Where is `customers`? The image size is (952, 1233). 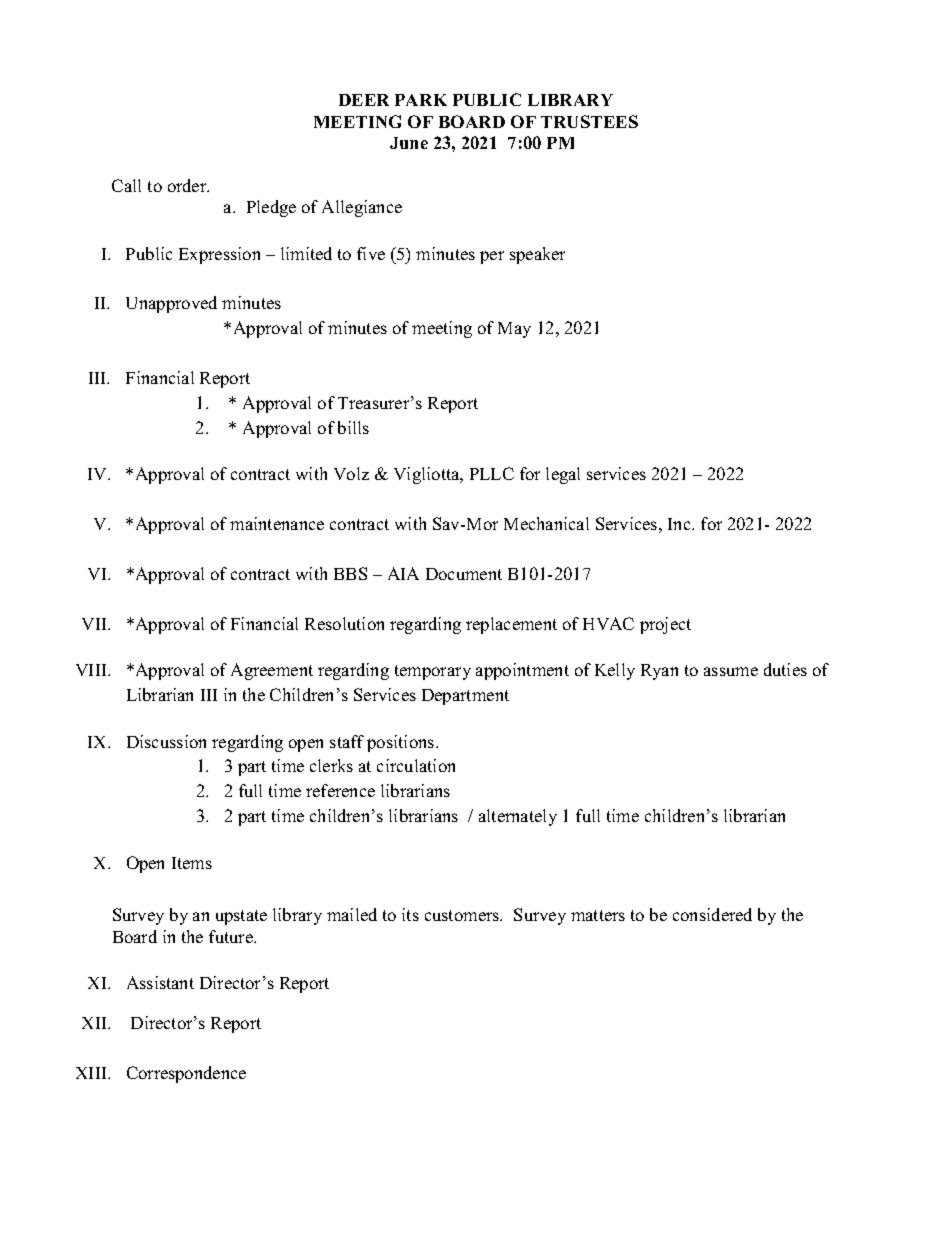 customers is located at coordinates (463, 915).
